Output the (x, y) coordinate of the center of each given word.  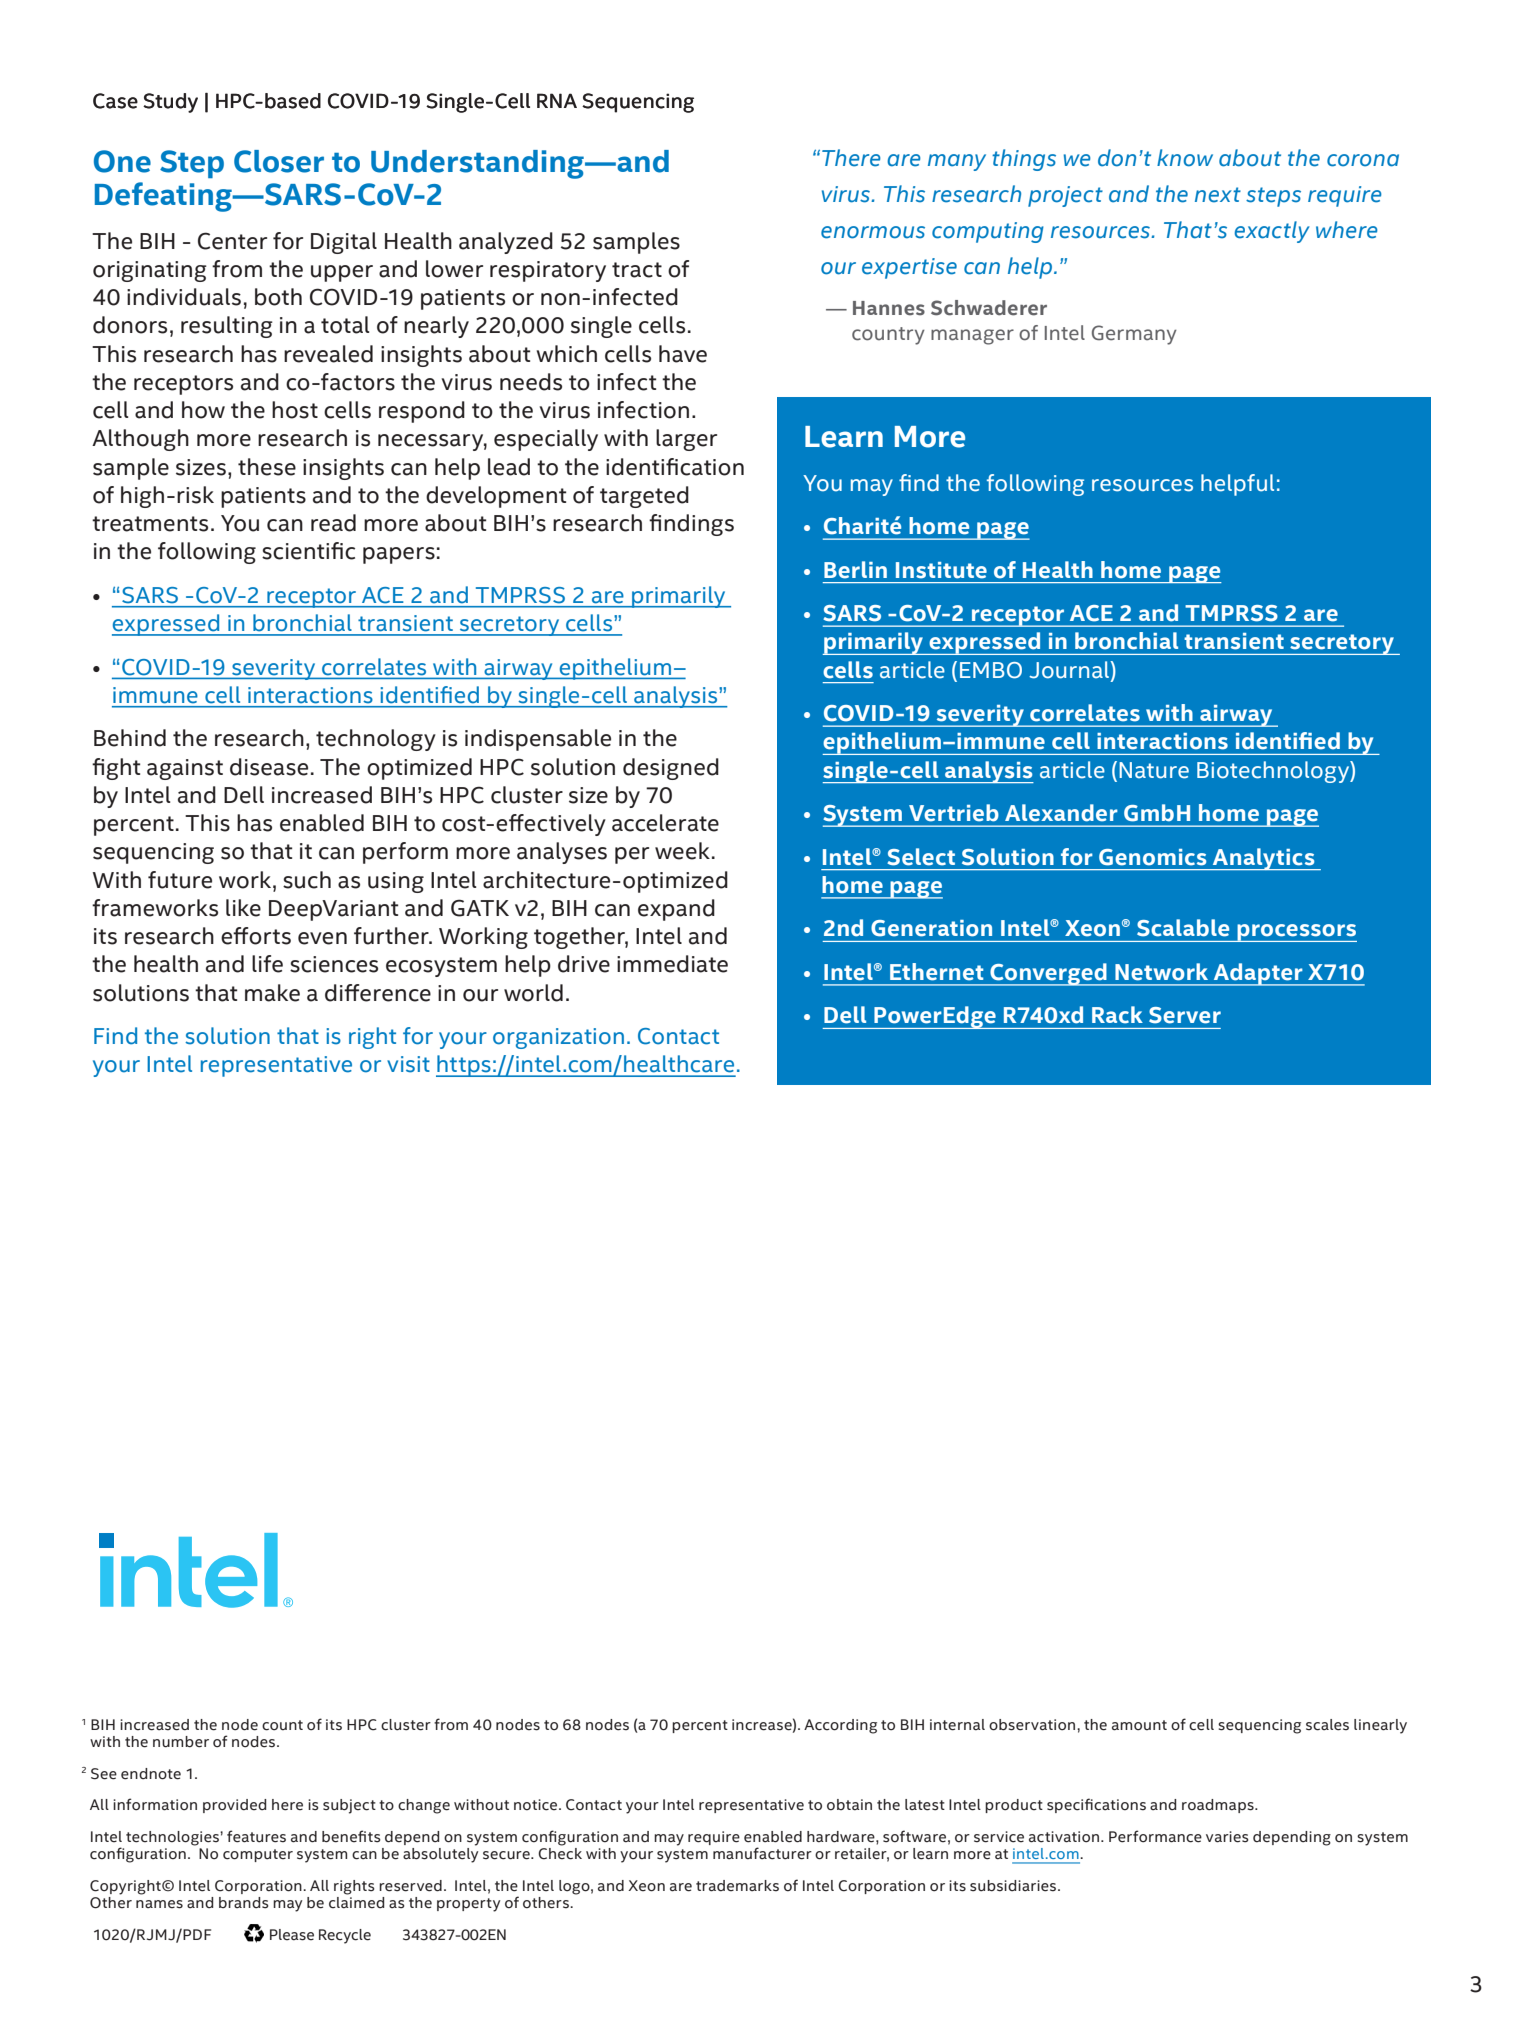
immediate (672, 964)
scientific (308, 551)
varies (1227, 1837)
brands (244, 1903)
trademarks (737, 1886)
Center (232, 241)
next (1218, 195)
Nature (1154, 770)
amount (1139, 1725)
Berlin (855, 570)
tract (637, 270)
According (840, 1726)
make (272, 993)
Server (1185, 1015)
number (181, 1742)
